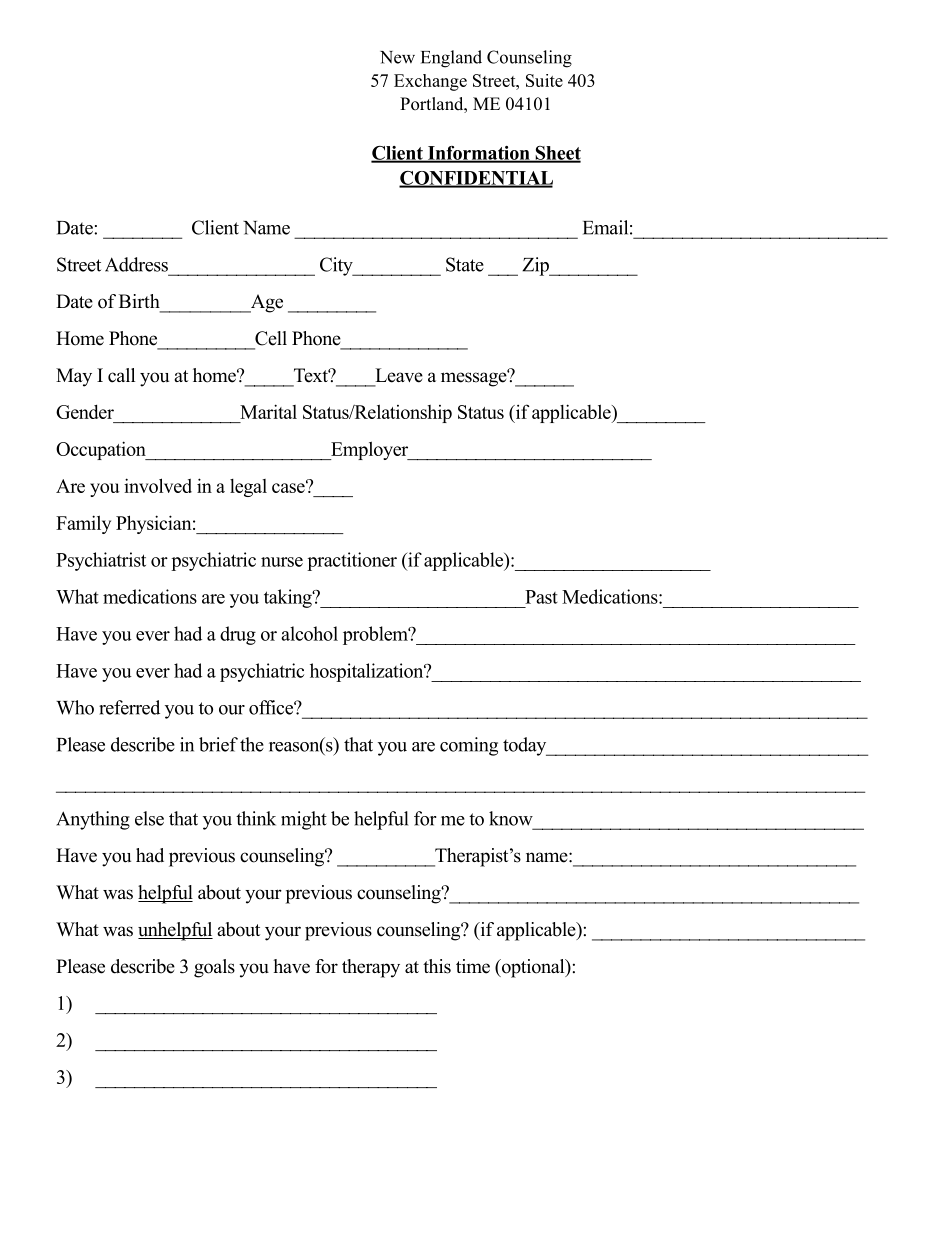 Image resolution: width=952 pixels, height=1233 pixels. I want to click on alcohol, so click(309, 633).
